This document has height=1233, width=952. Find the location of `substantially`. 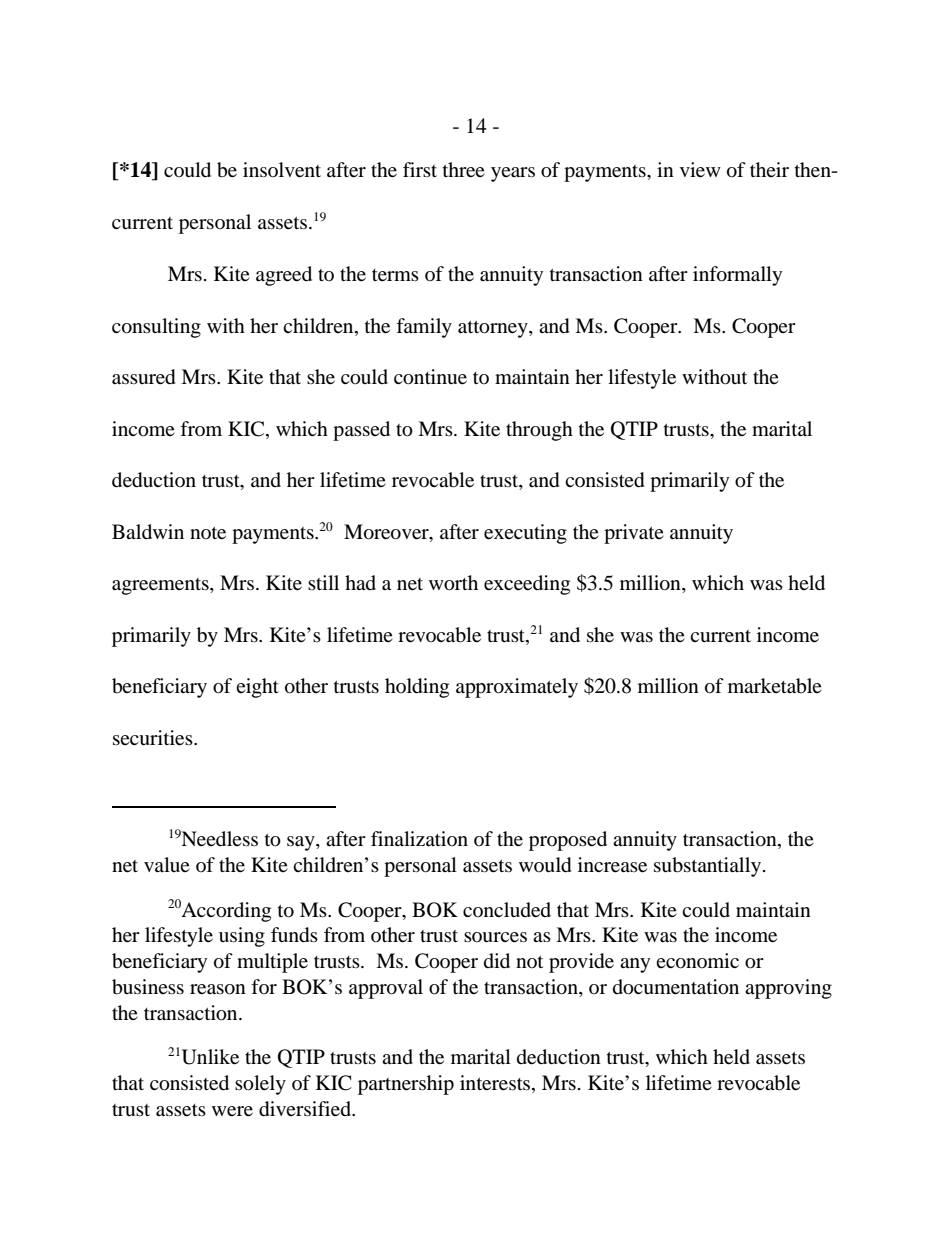

substantially is located at coordinates (709, 867).
